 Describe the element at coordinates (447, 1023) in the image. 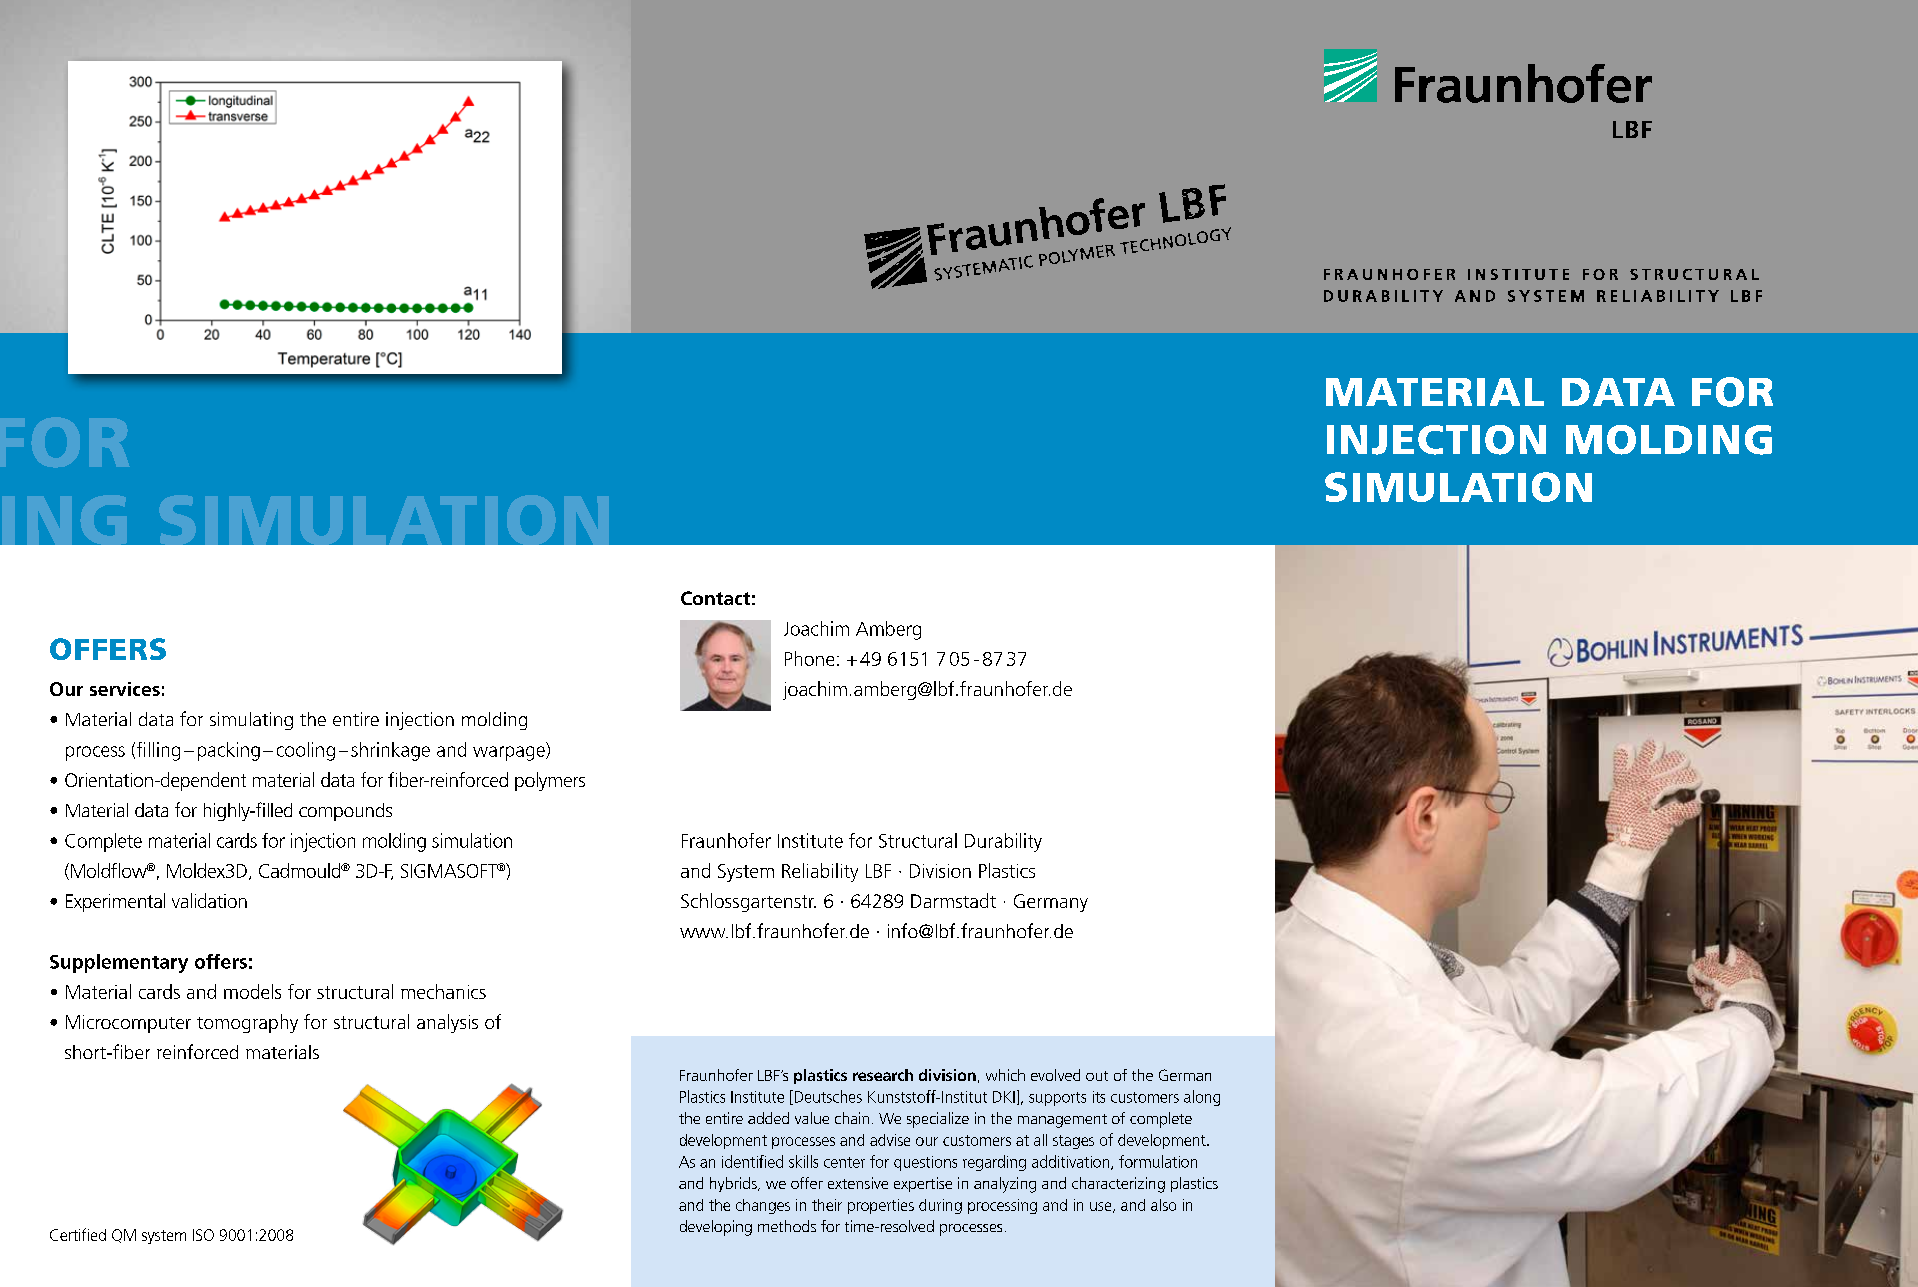

I see `analysis` at that location.
